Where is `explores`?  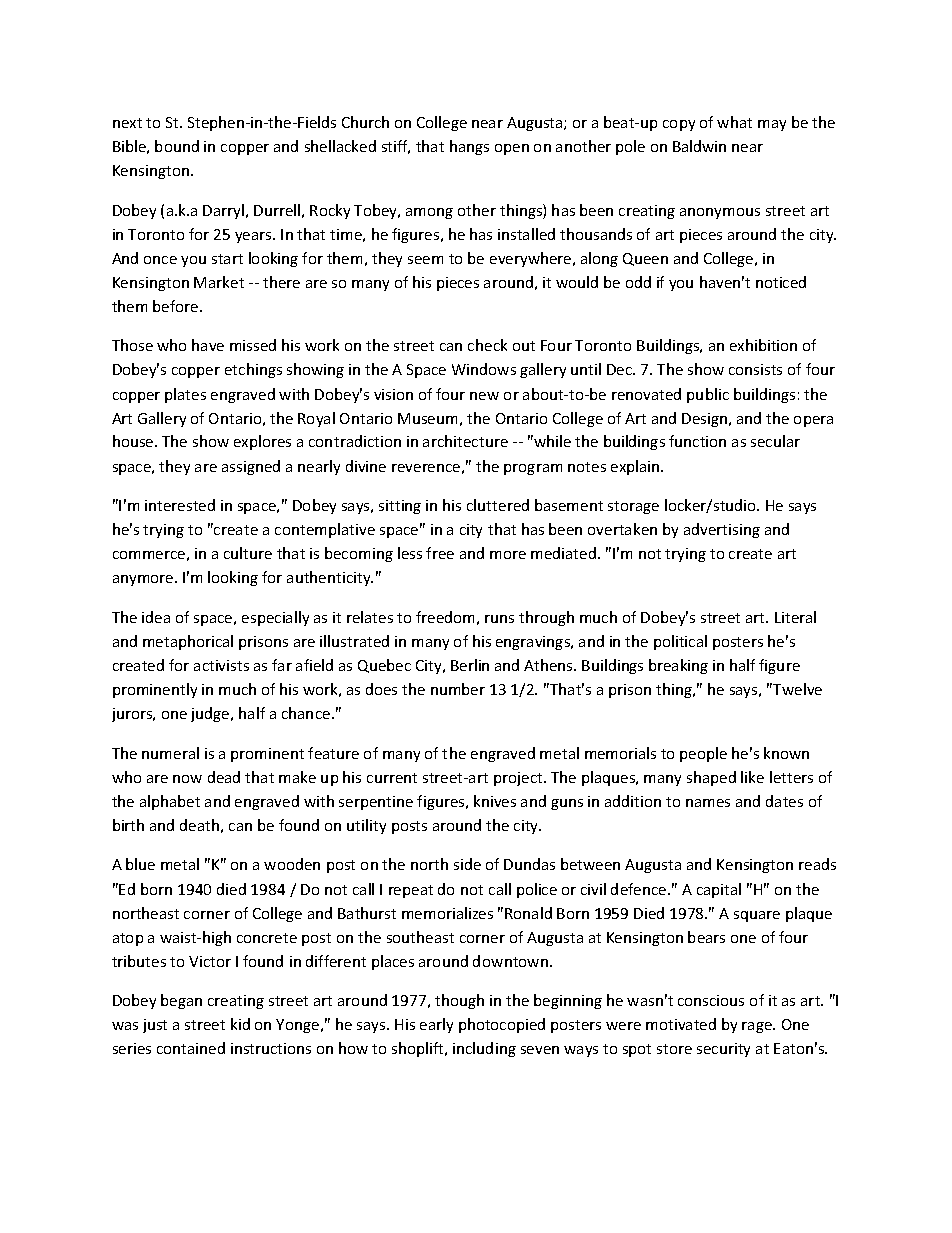 explores is located at coordinates (262, 442).
